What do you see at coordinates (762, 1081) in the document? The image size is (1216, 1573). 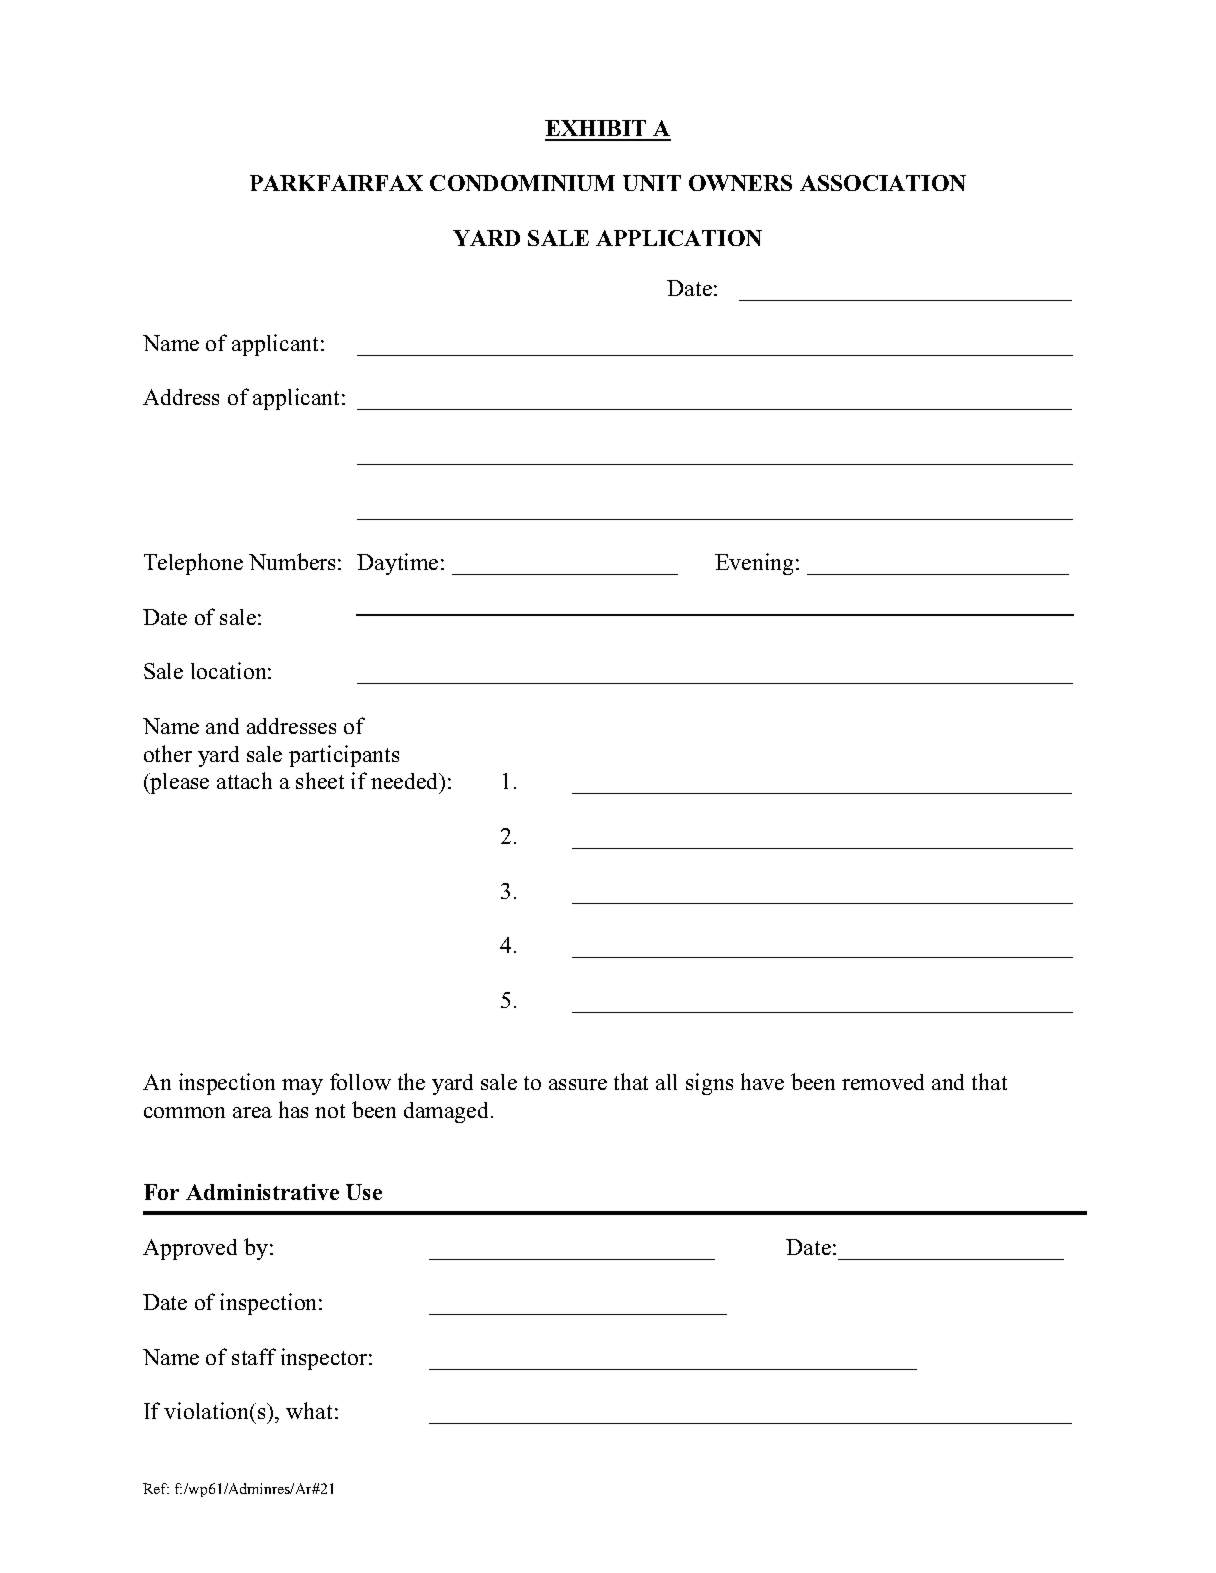 I see `have` at bounding box center [762, 1081].
